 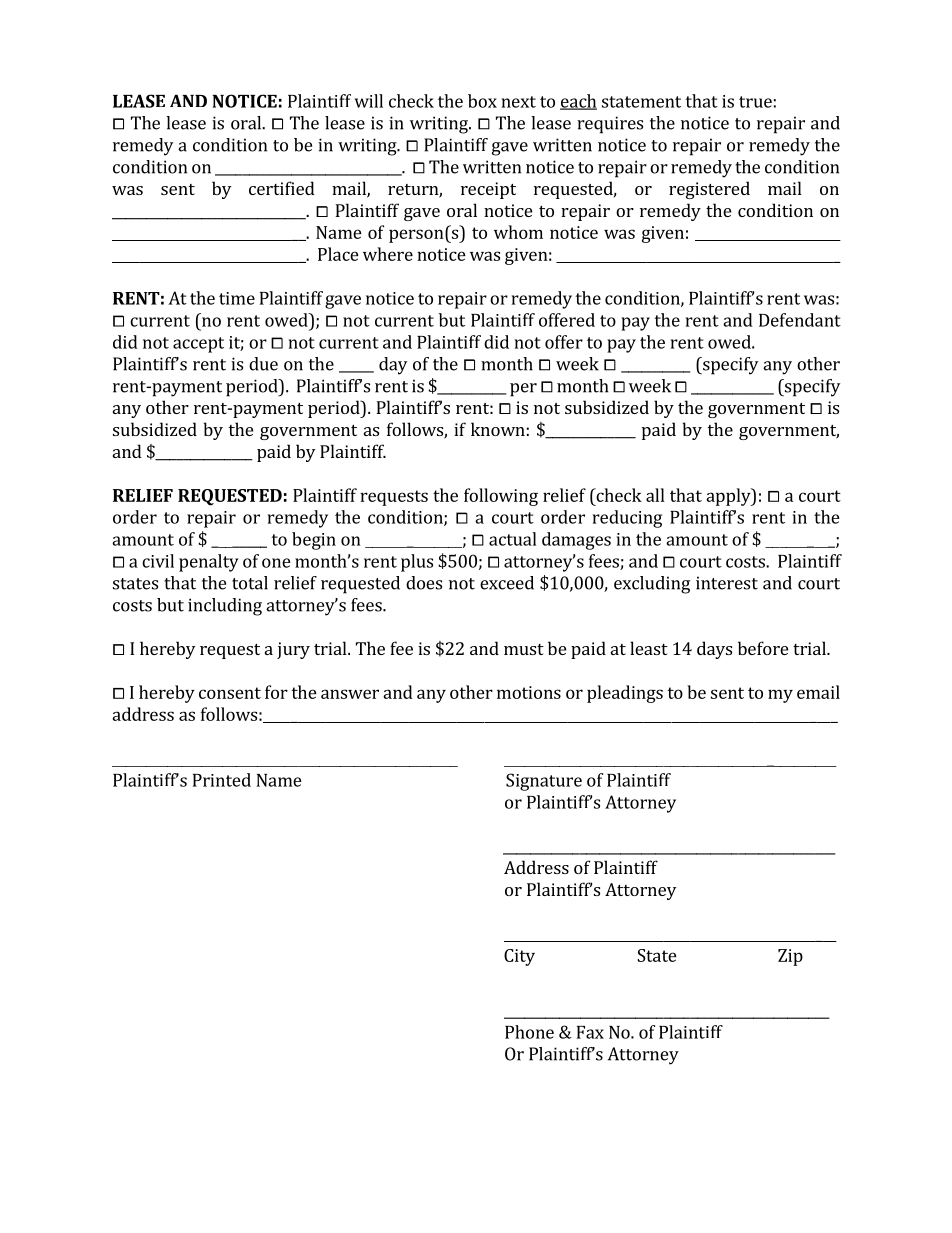 I want to click on Zip, so click(x=790, y=957).
